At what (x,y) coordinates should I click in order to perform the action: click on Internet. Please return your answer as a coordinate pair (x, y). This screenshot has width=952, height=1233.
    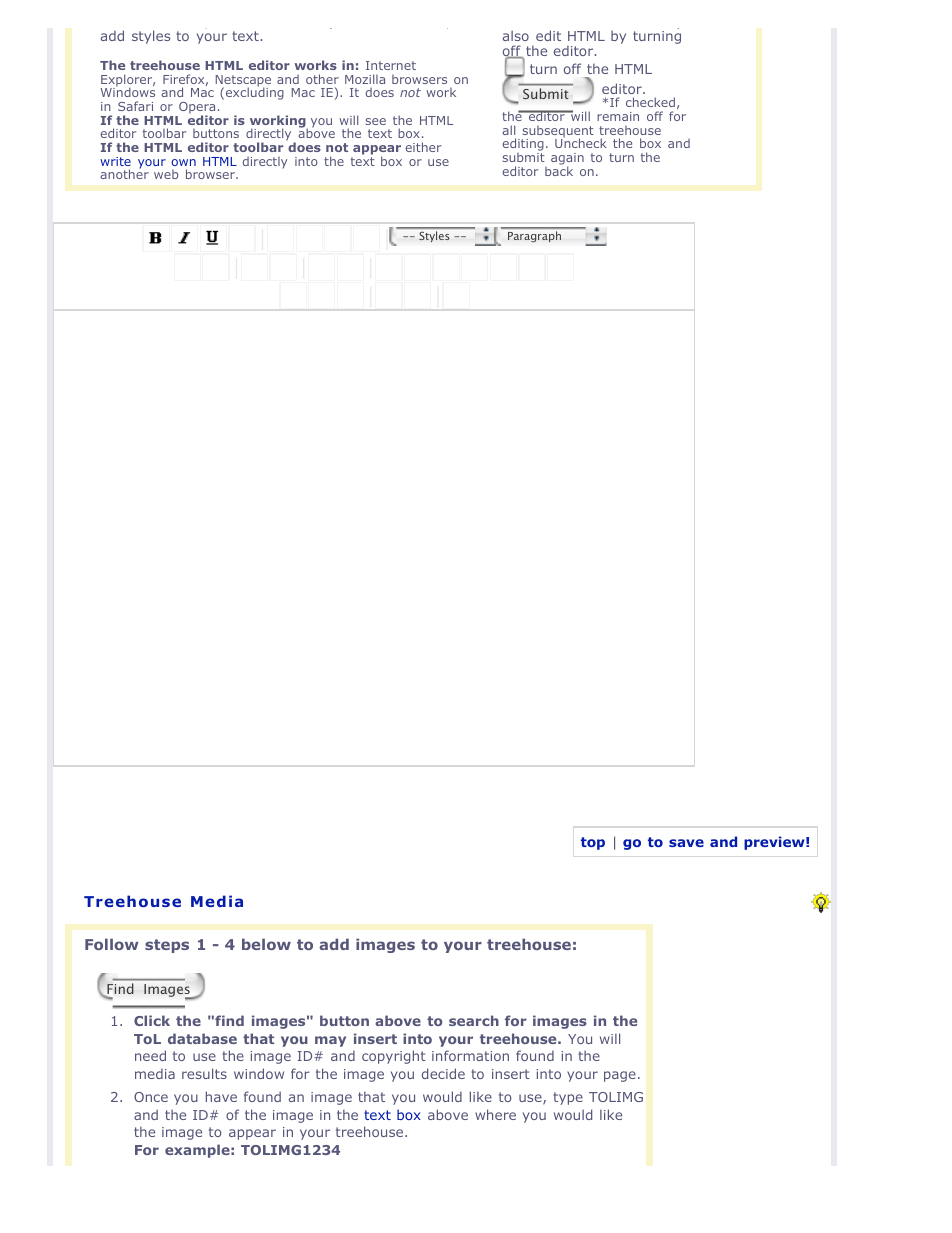
    Looking at the image, I should click on (391, 65).
